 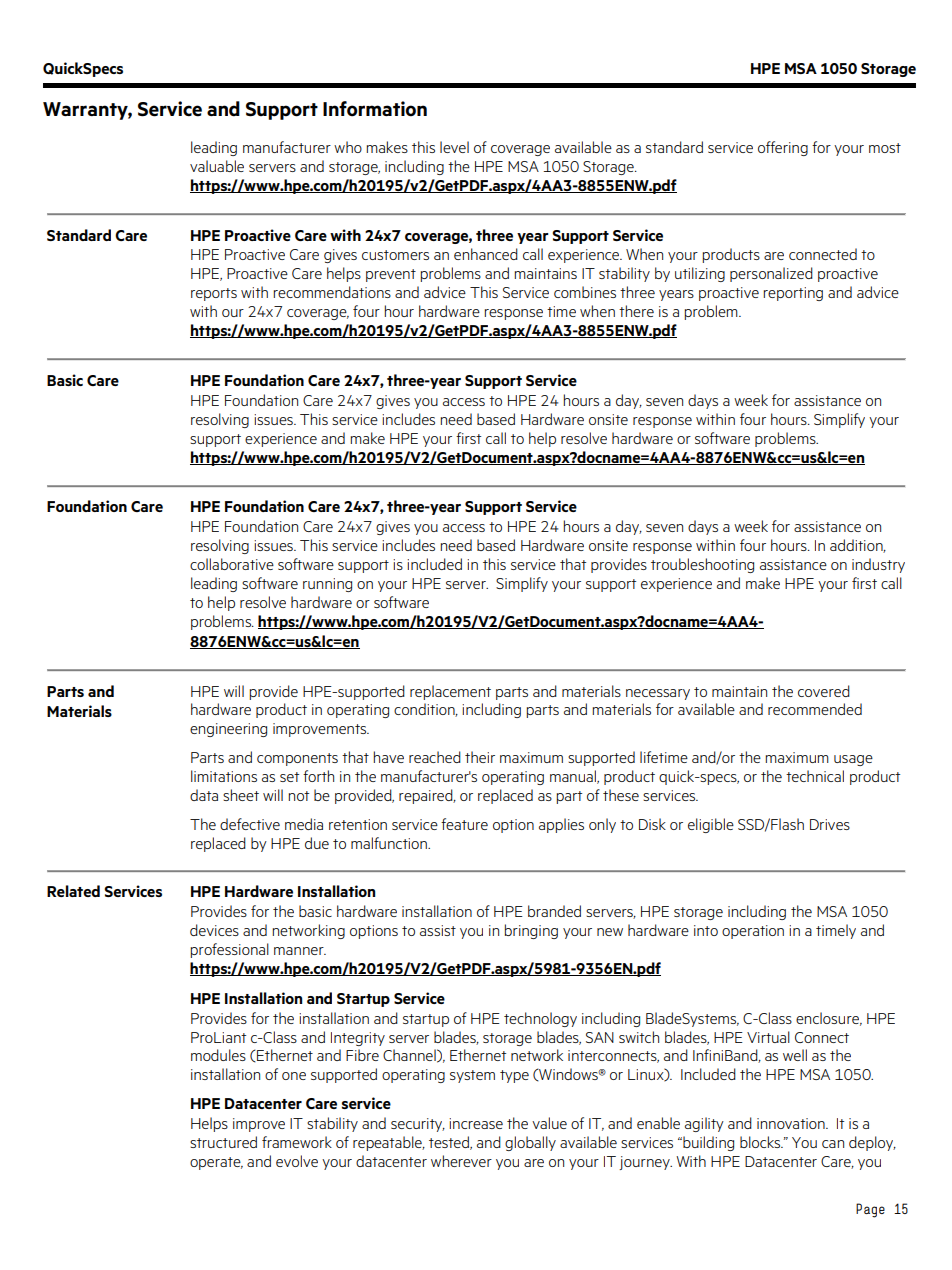 What do you see at coordinates (250, 824) in the page?
I see `defective` at bounding box center [250, 824].
